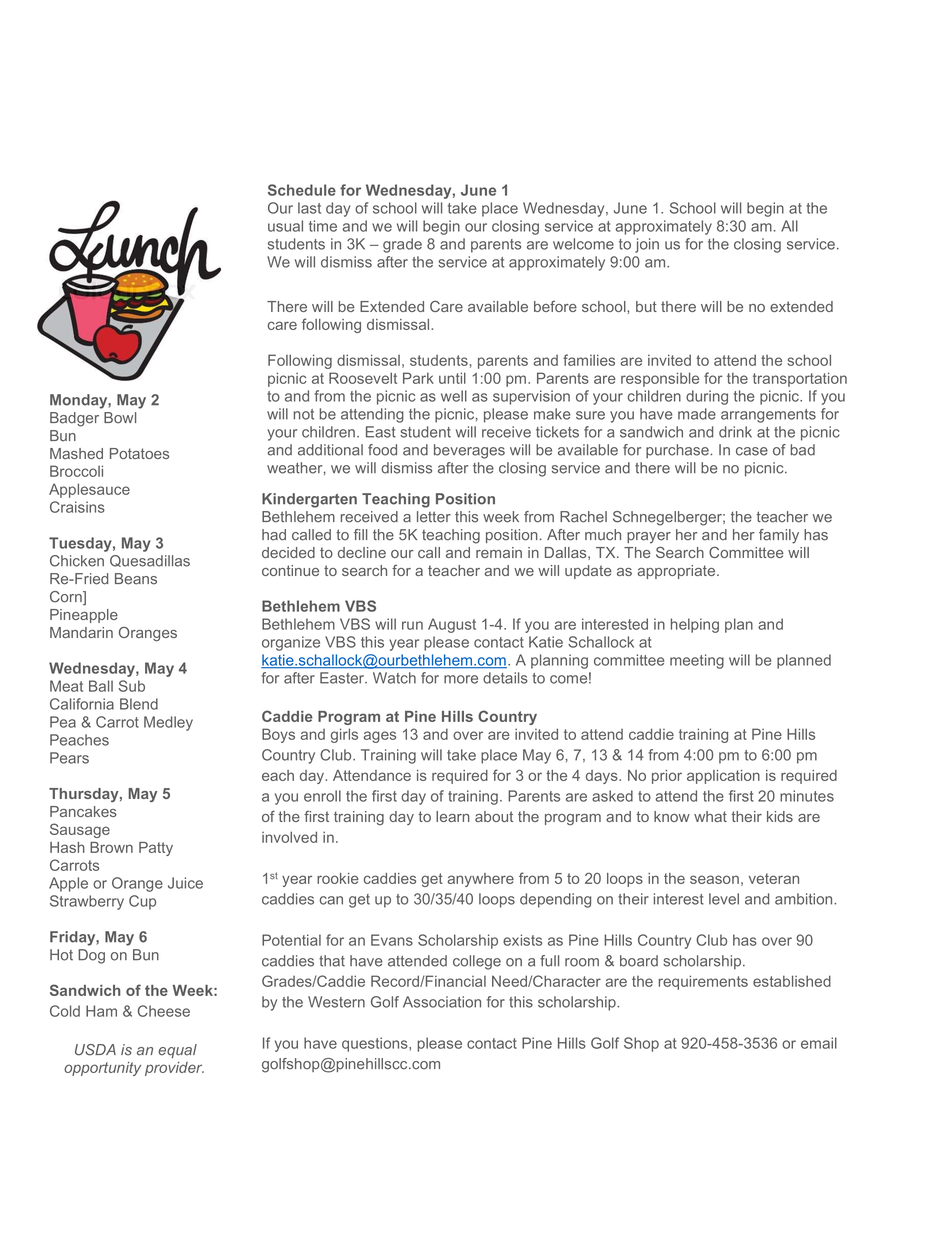 This image has height=1233, width=952. I want to click on usual, so click(285, 226).
